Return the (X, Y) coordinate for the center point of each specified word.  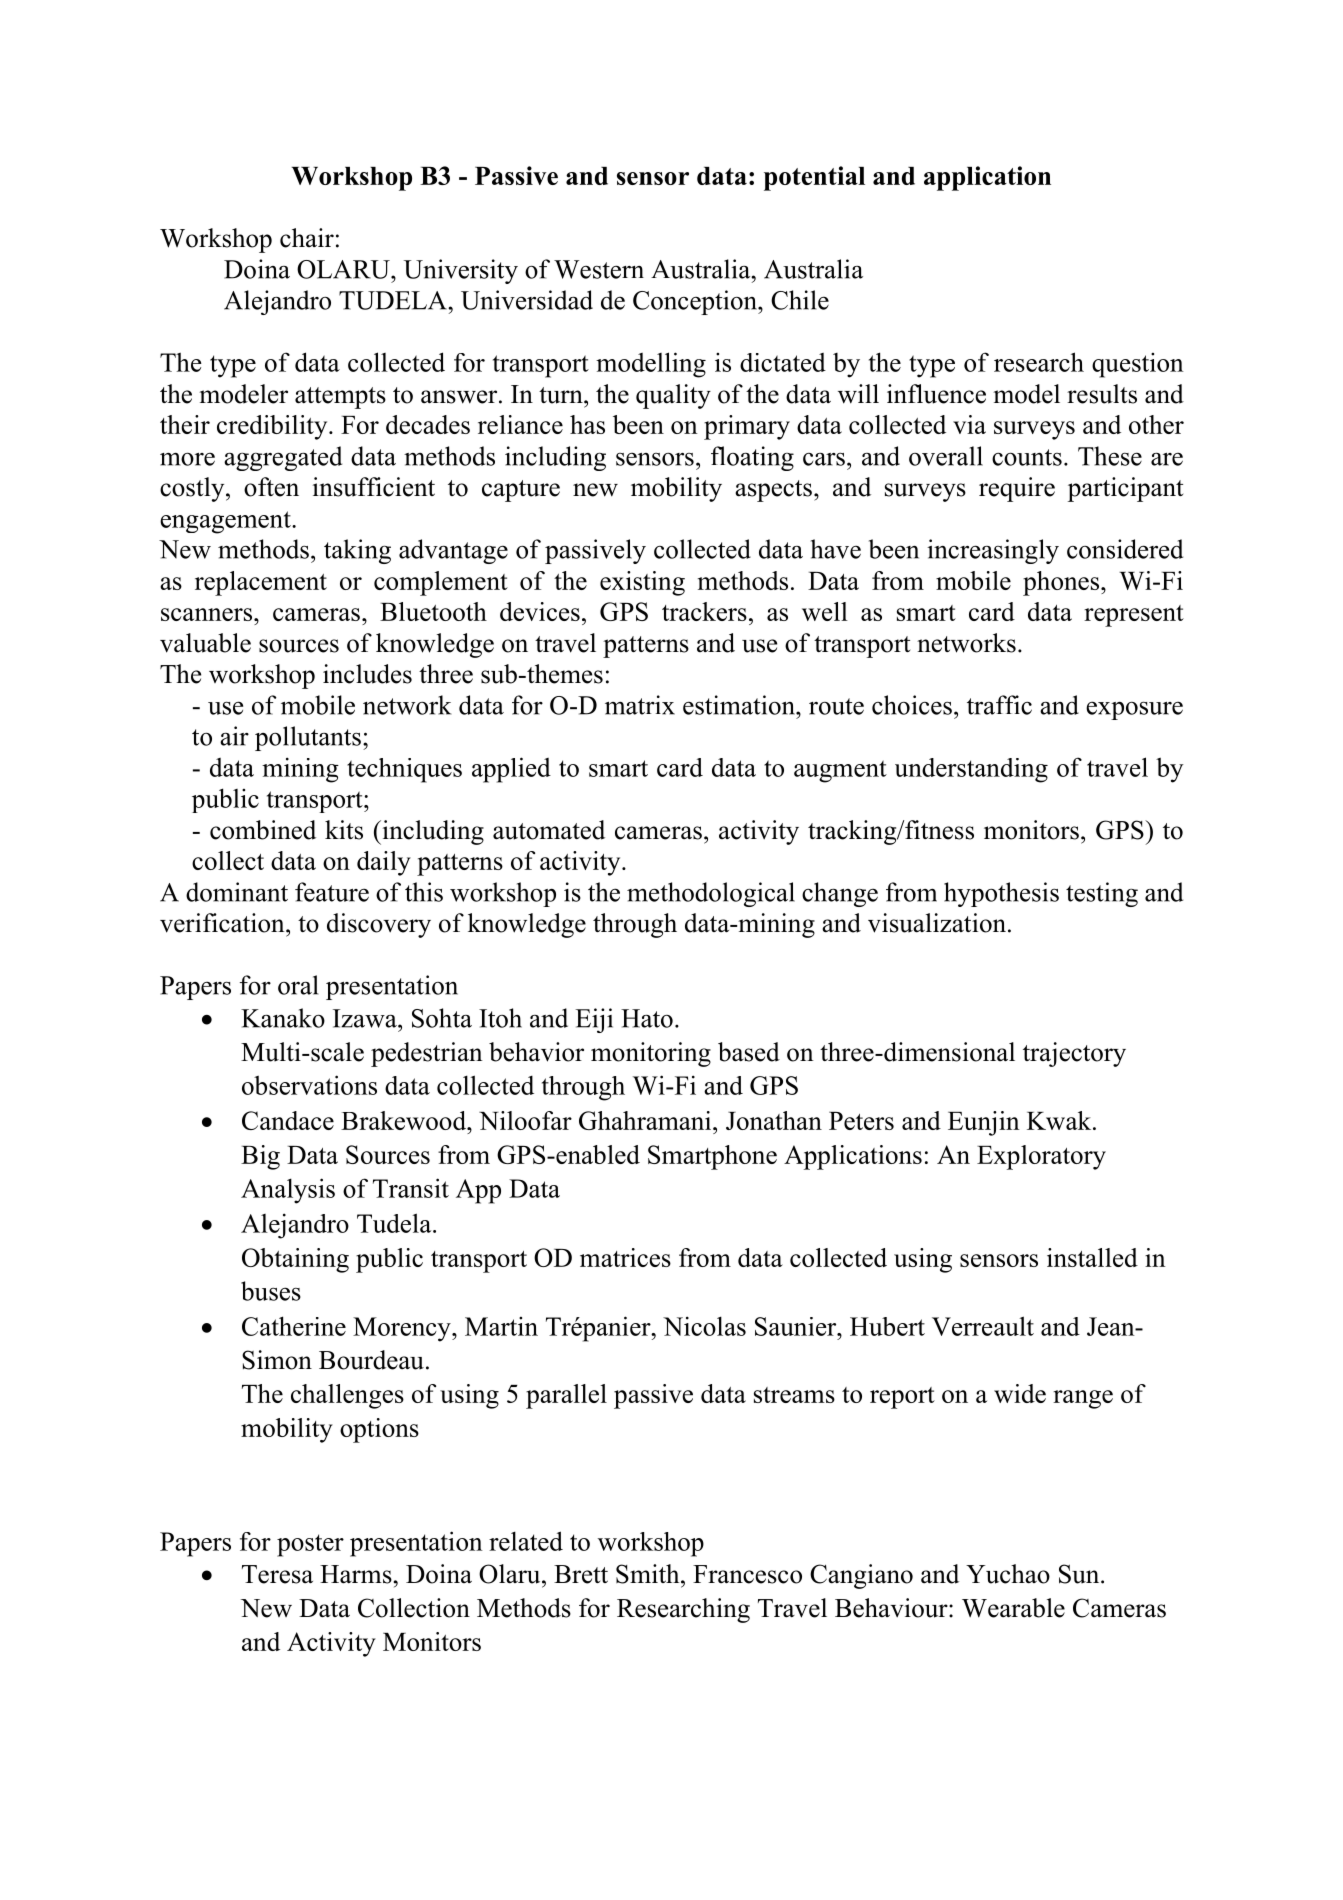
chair (307, 238)
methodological (711, 894)
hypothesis (1001, 894)
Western (599, 269)
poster (310, 1545)
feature (332, 892)
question (1138, 365)
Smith (649, 1574)
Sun (1080, 1574)
